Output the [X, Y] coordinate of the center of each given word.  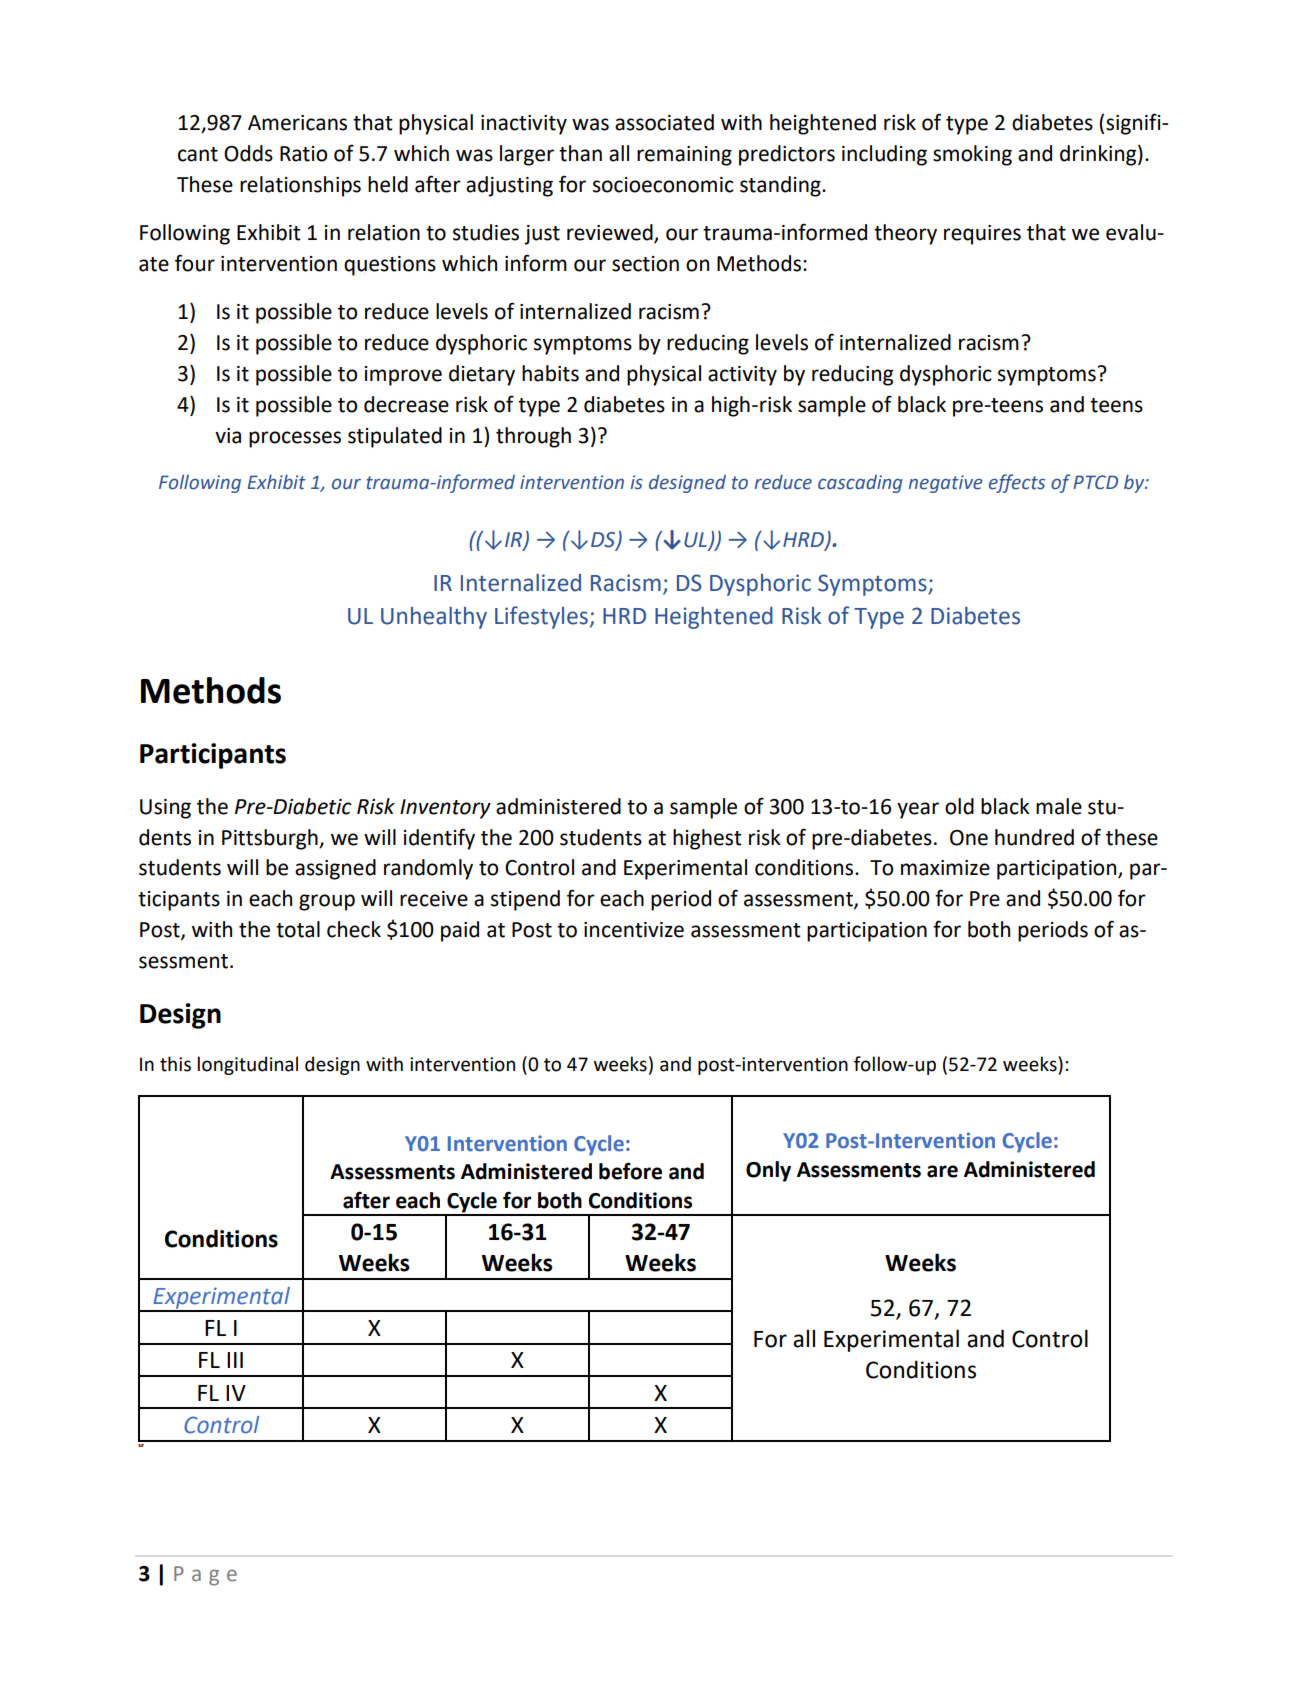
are [942, 1171]
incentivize [634, 930]
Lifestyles [541, 617]
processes [295, 439]
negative [946, 484]
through [533, 437]
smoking [972, 155]
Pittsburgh [271, 839]
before [630, 1171]
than [580, 153]
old [959, 806]
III [235, 1360]
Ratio [303, 154]
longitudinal [248, 1065]
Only [768, 1171]
